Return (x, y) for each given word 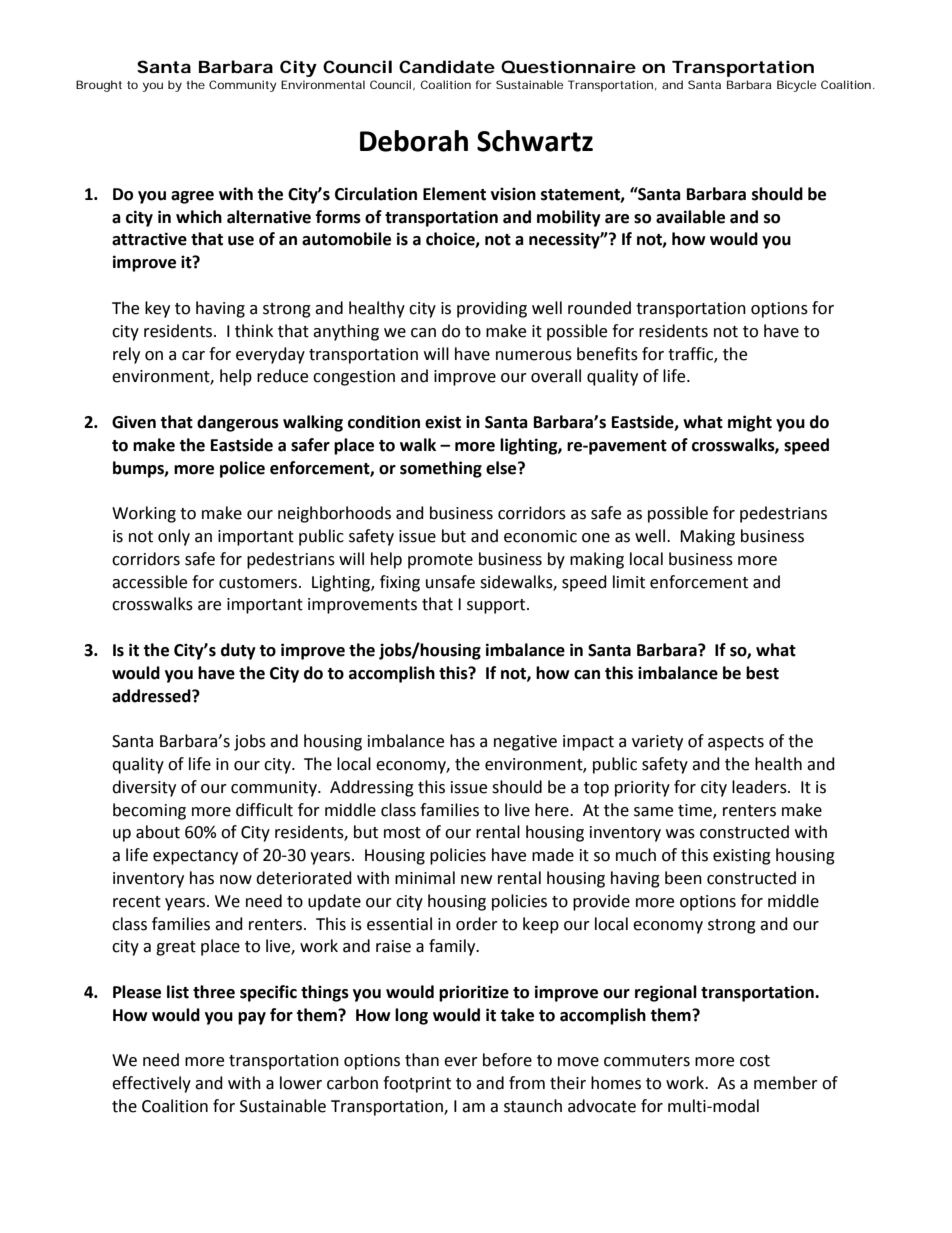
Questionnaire (568, 67)
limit (629, 582)
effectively (151, 1084)
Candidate (447, 66)
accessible (149, 582)
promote (440, 561)
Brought (99, 86)
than (422, 1060)
